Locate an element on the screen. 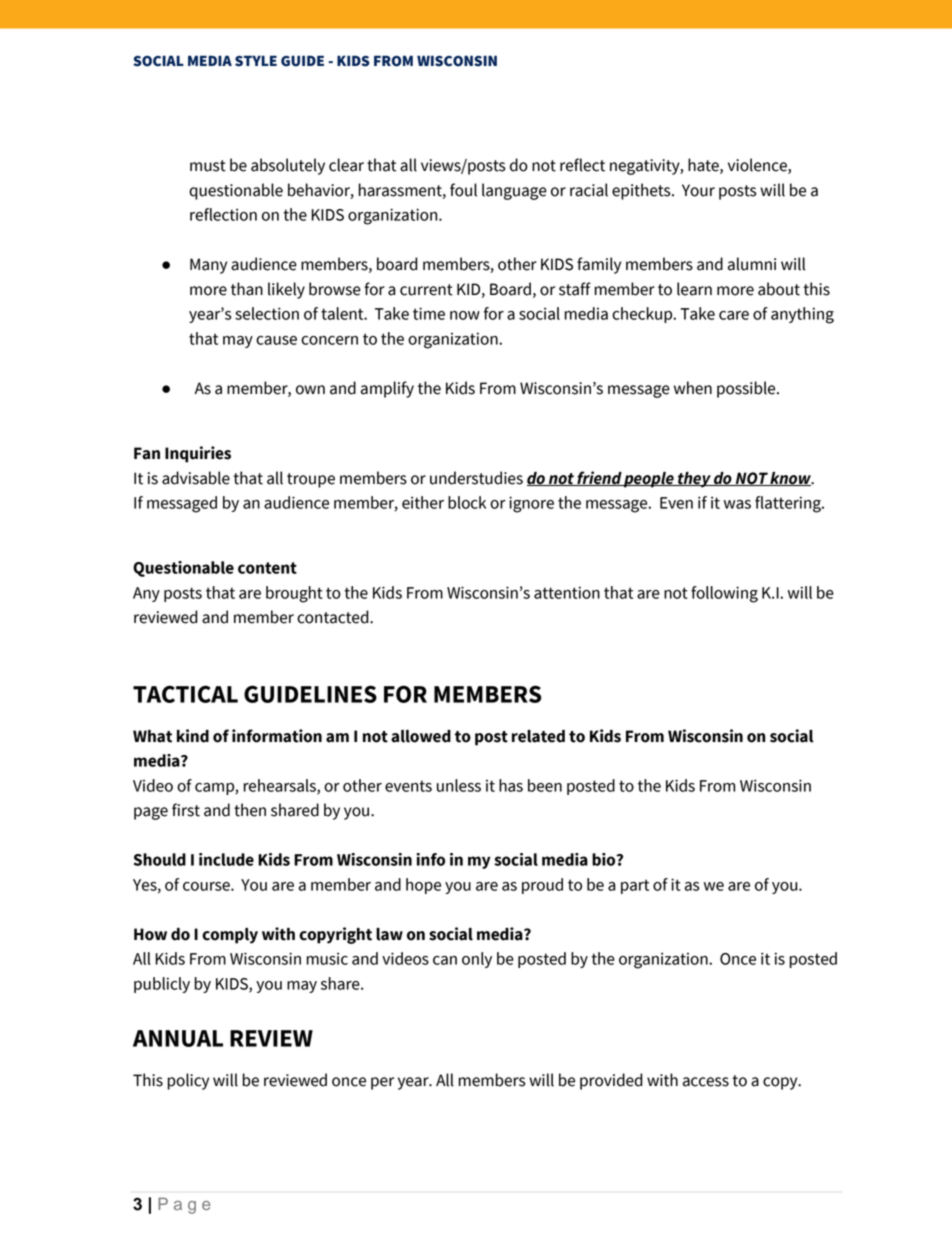  access is located at coordinates (706, 1082).
